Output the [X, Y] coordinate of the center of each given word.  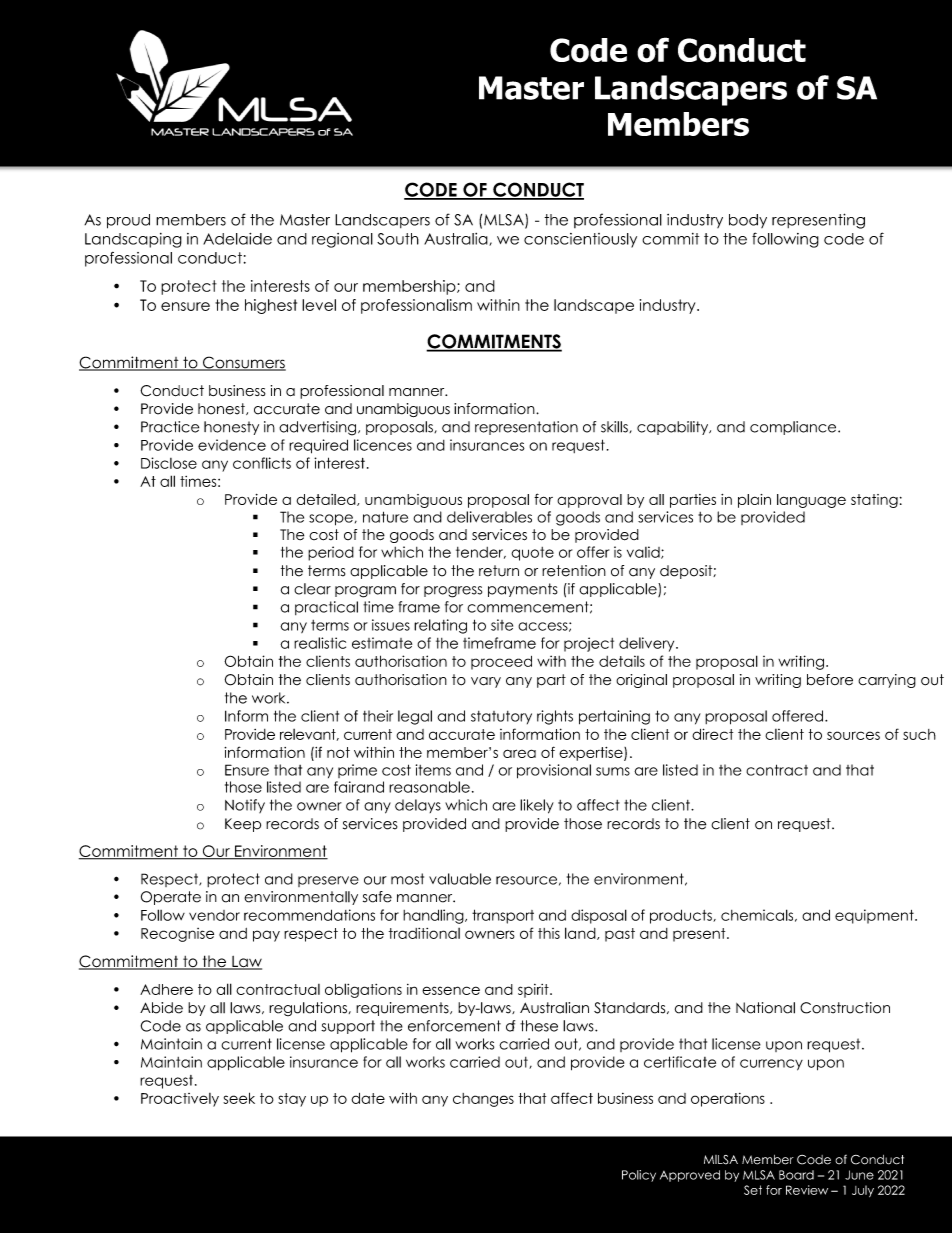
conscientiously [580, 240]
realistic [320, 643]
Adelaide [237, 239]
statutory [501, 717]
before [830, 680]
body [748, 221]
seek [239, 1098]
